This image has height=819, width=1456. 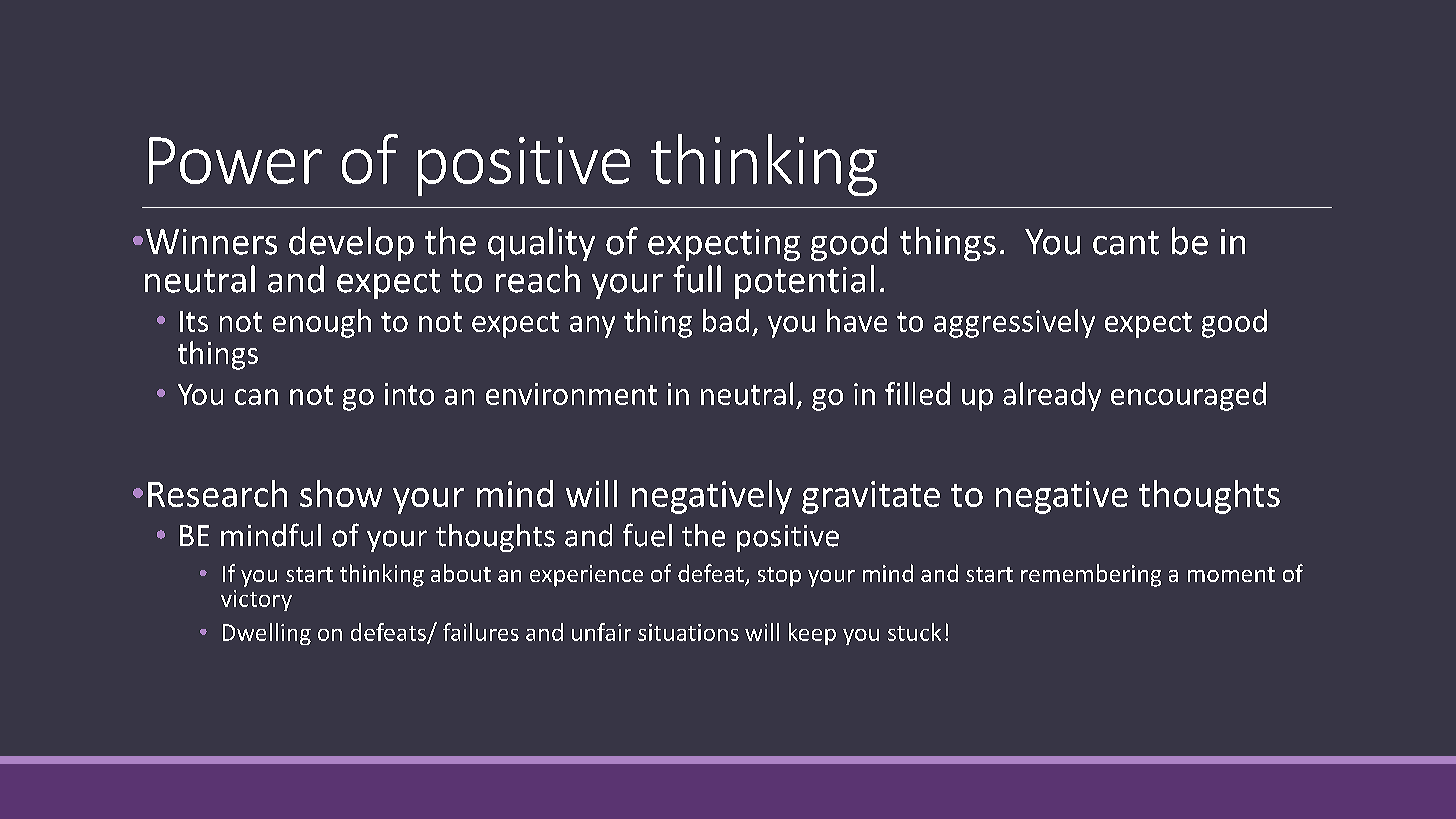 I want to click on environment, so click(x=571, y=394).
